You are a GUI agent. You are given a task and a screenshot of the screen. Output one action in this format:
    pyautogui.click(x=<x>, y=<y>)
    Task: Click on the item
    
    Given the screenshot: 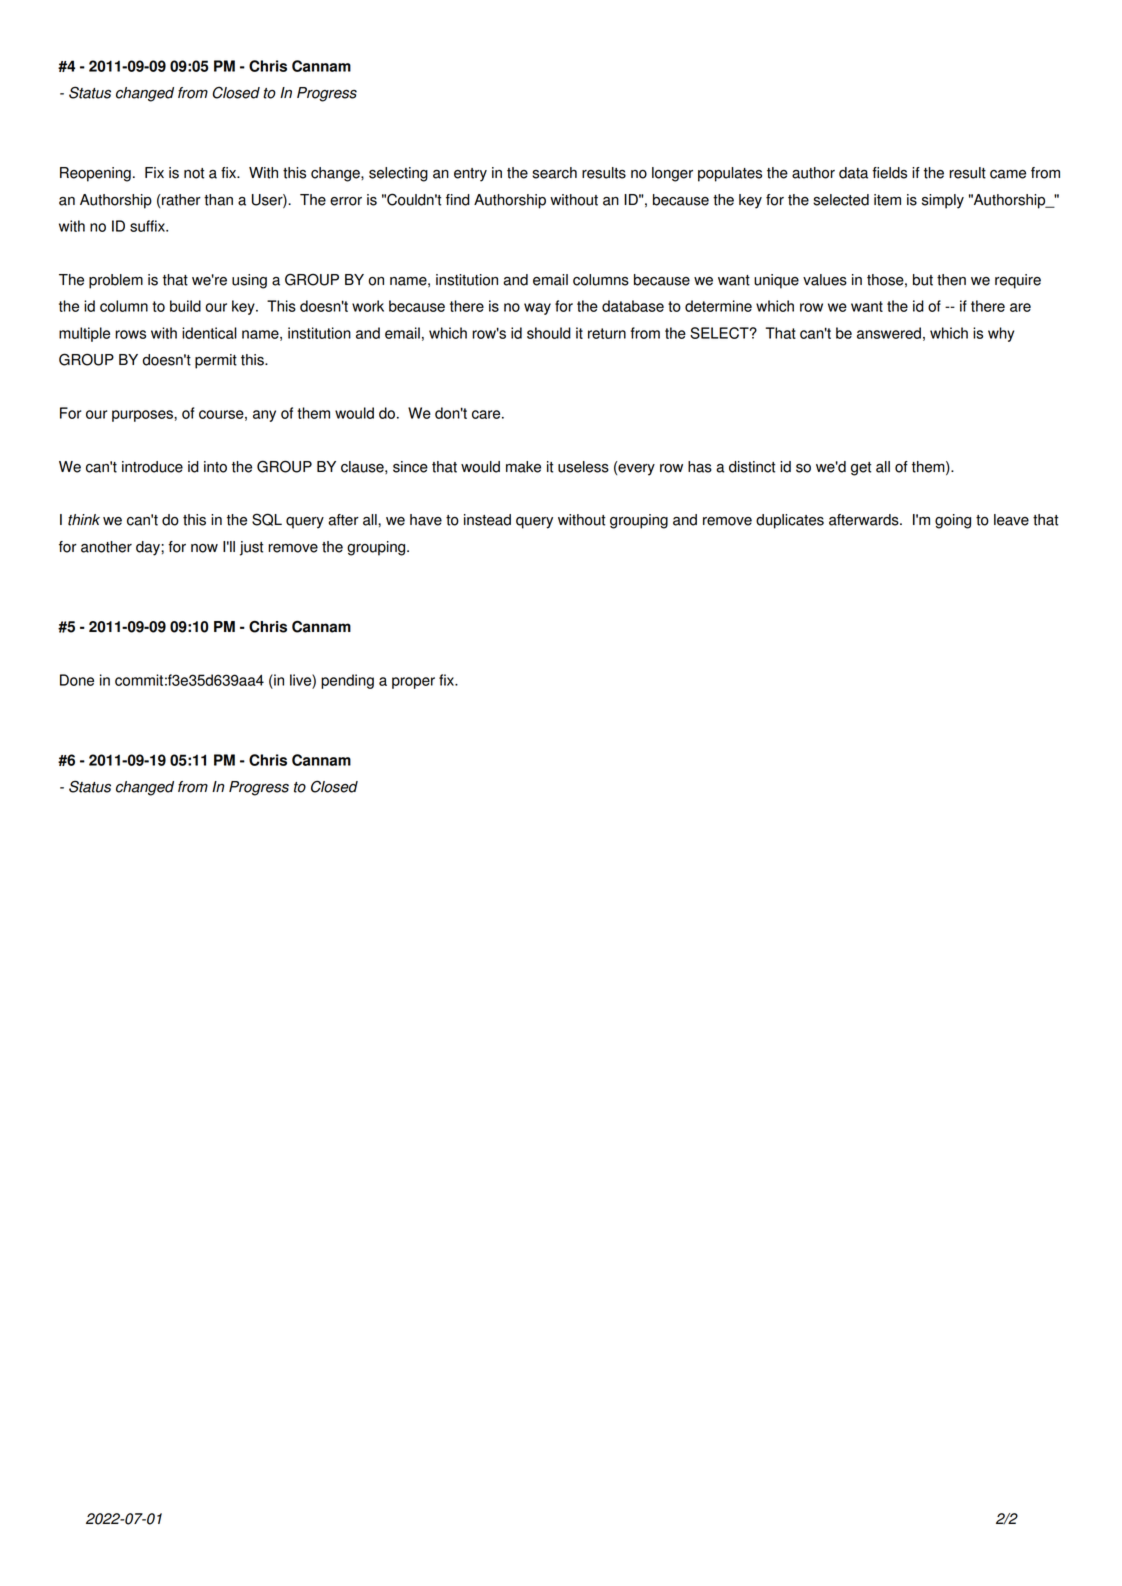 What is the action you would take?
    pyautogui.click(x=887, y=200)
